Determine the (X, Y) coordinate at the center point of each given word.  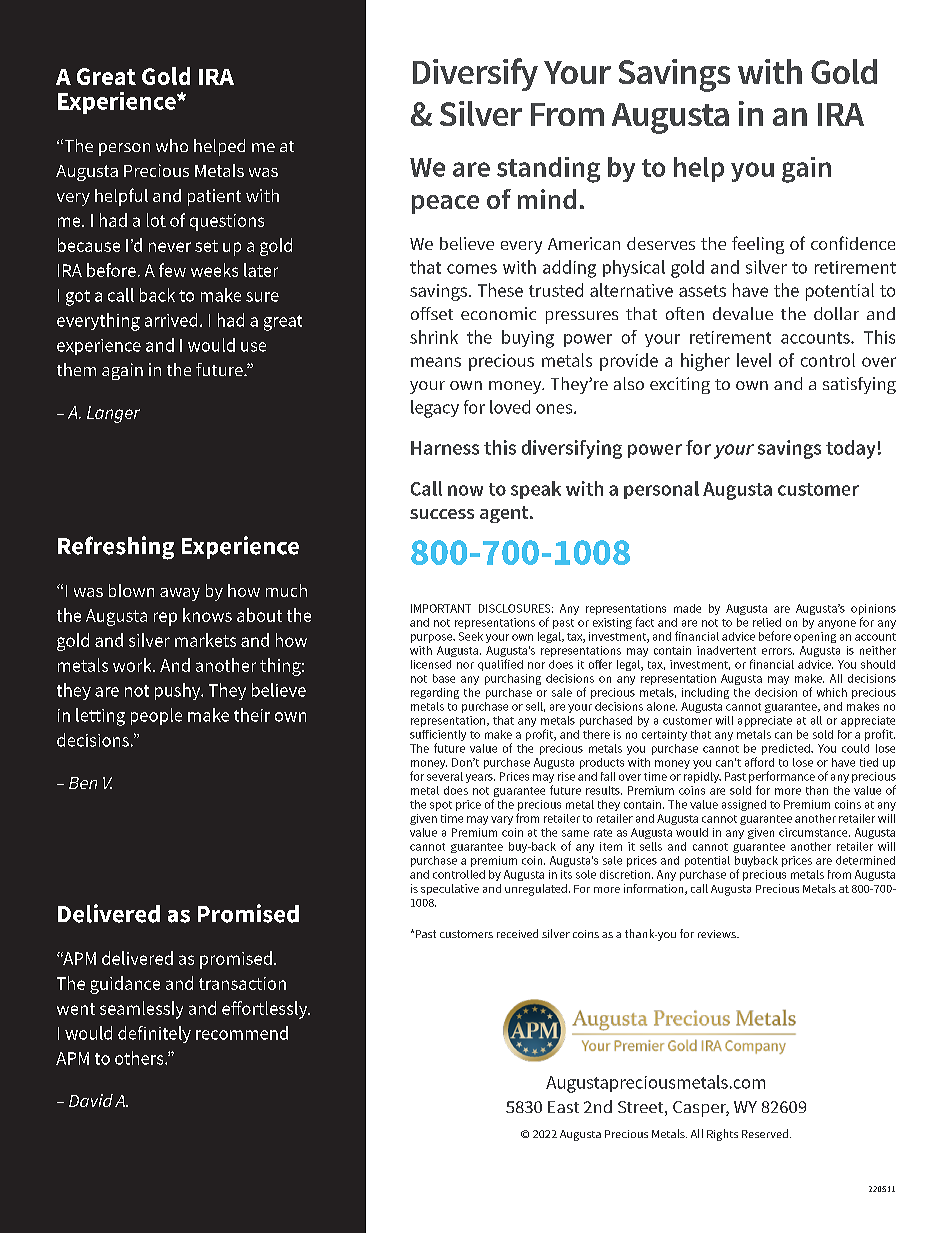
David (91, 1100)
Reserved (766, 1133)
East (563, 1107)
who (172, 145)
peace (445, 204)
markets (205, 640)
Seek (471, 636)
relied (767, 622)
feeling (758, 245)
